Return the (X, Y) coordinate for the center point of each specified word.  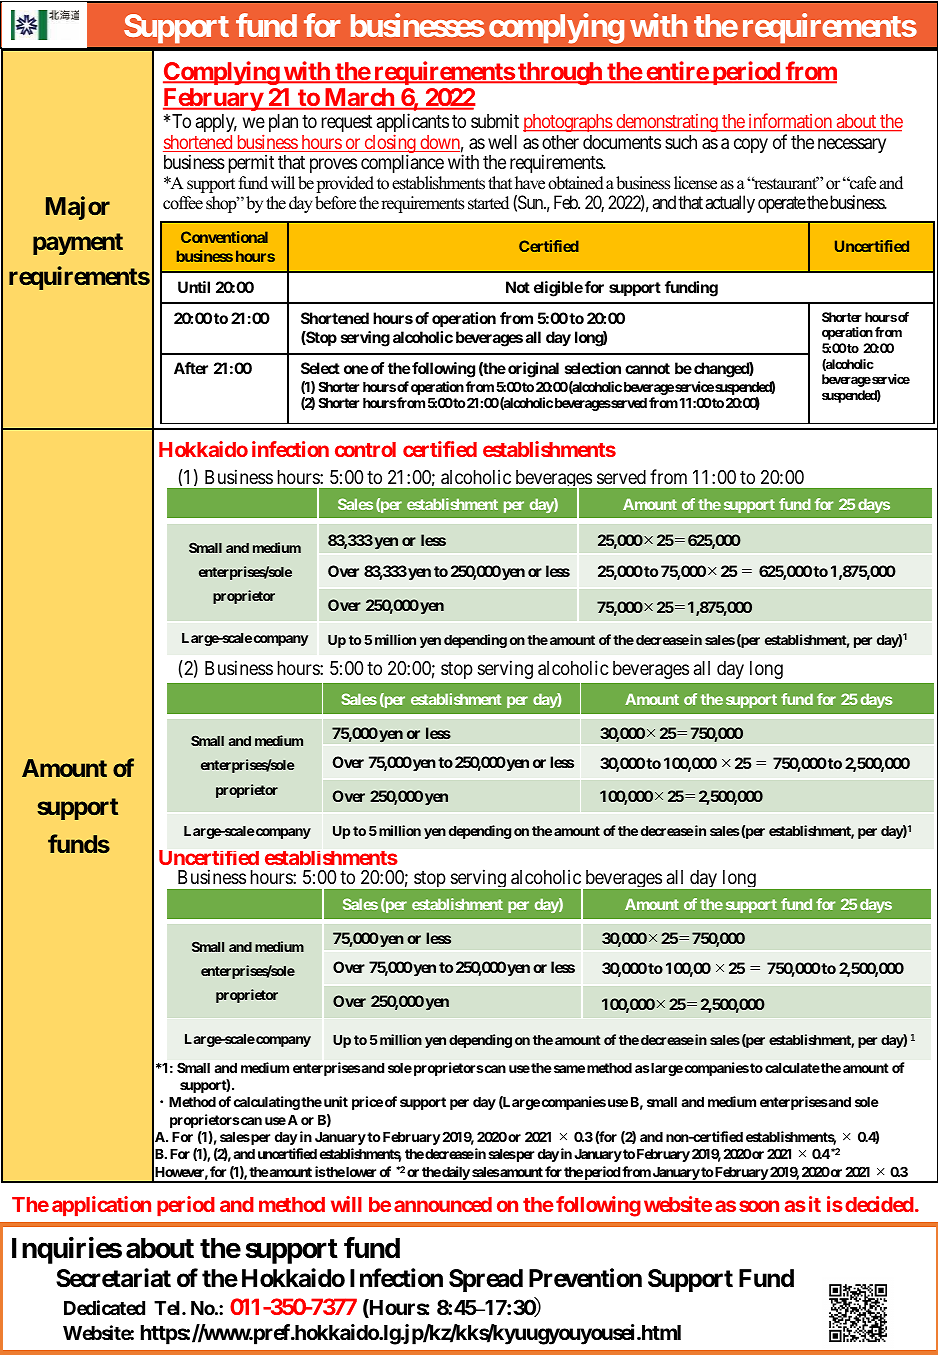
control (365, 449)
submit (495, 120)
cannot (647, 368)
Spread (486, 1280)
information (790, 122)
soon (759, 1206)
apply (216, 123)
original (533, 370)
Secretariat (113, 1278)
